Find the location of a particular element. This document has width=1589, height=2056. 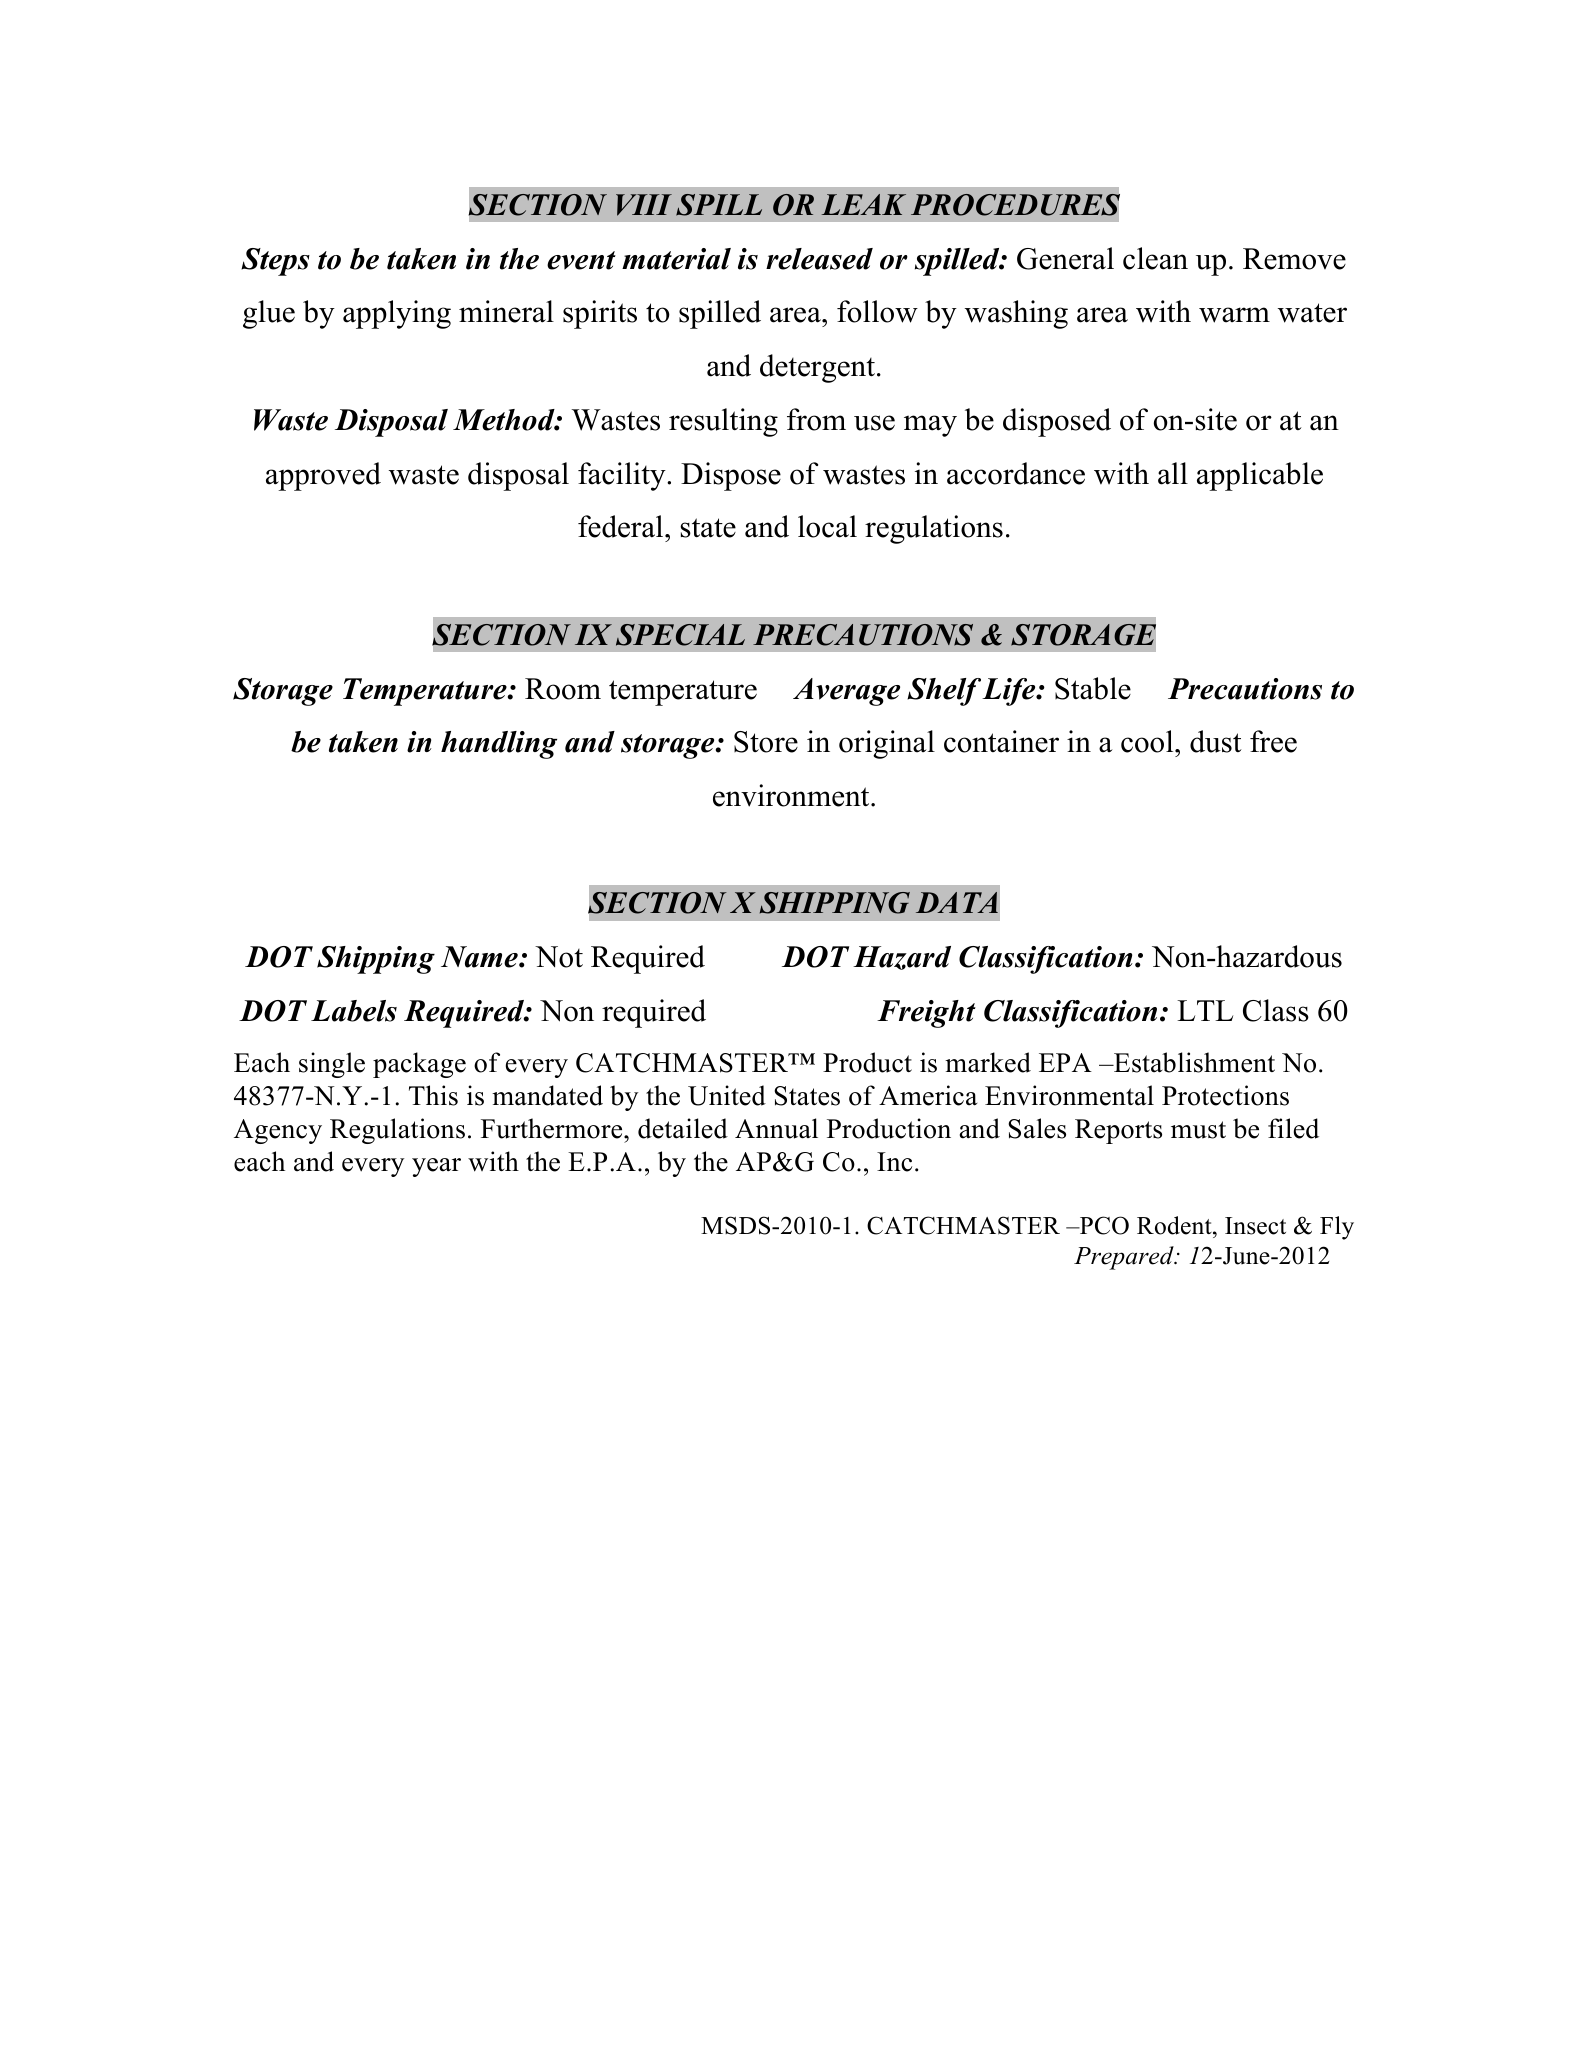

clean is located at coordinates (1155, 258).
